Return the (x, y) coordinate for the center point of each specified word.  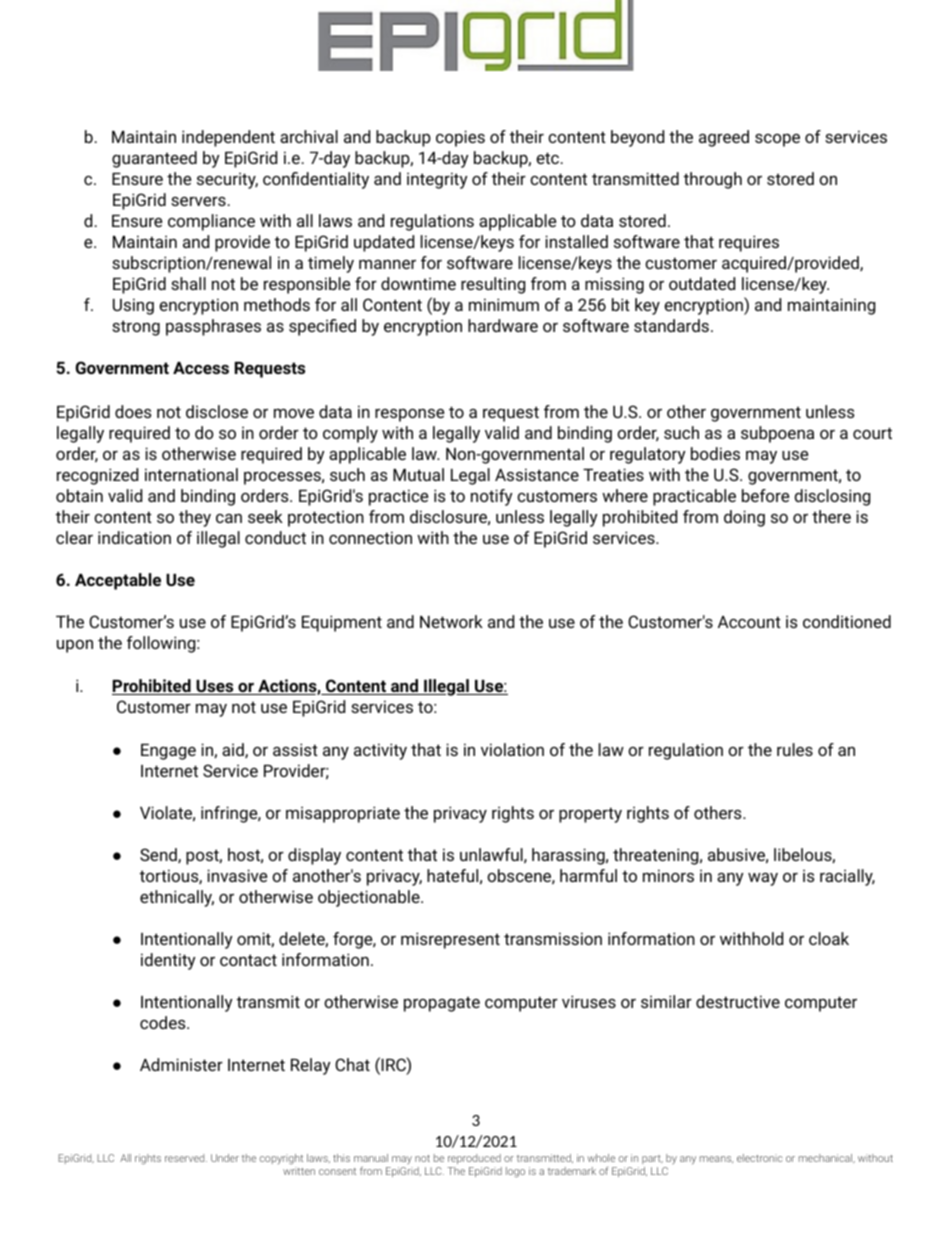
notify (492, 497)
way (763, 879)
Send (159, 855)
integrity (437, 180)
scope (777, 140)
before (765, 495)
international (191, 474)
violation (512, 749)
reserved (186, 1158)
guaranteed (154, 159)
